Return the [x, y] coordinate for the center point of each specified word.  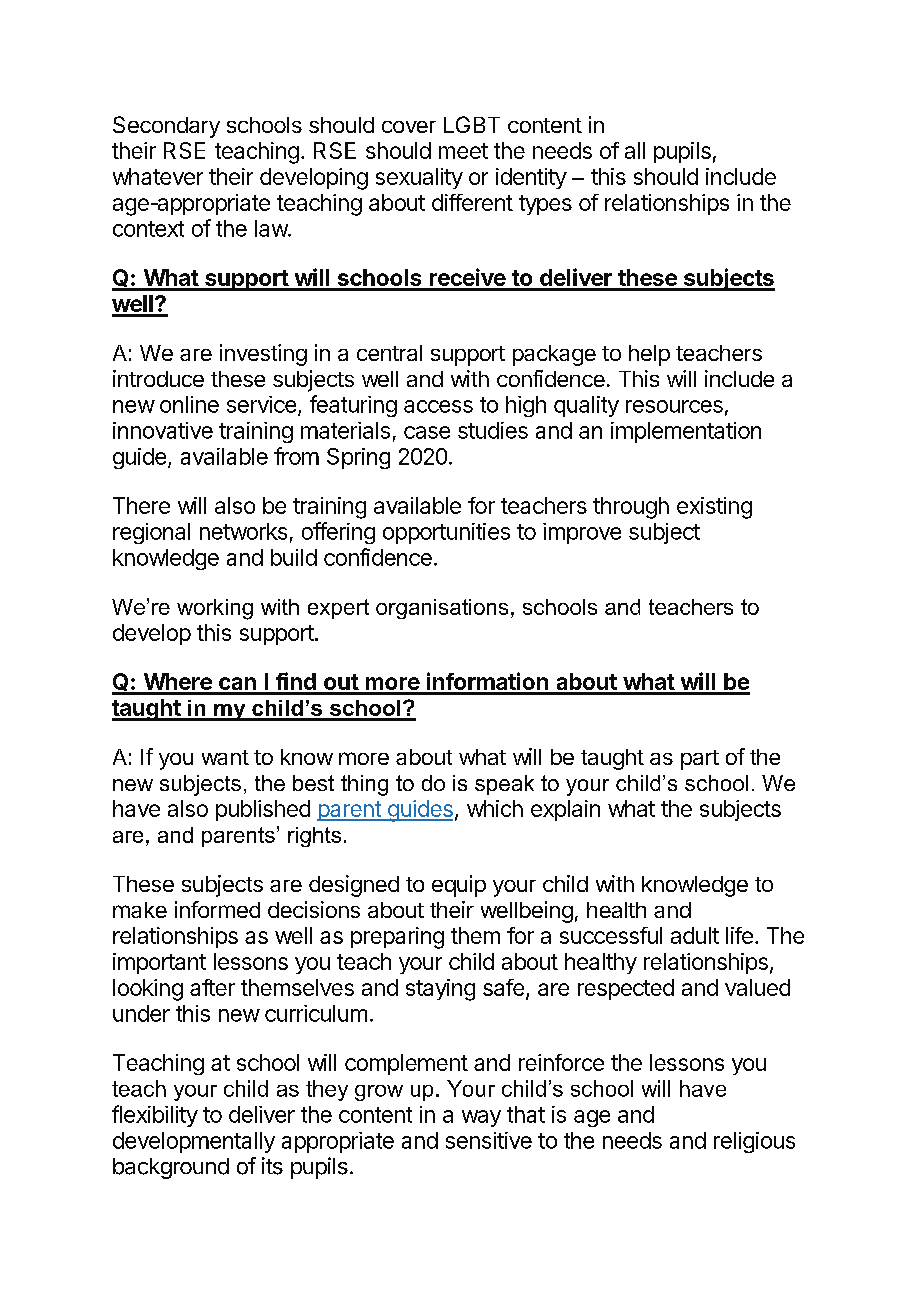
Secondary [166, 127]
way [481, 1118]
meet [463, 151]
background [171, 1168]
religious [754, 1142]
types [545, 205]
